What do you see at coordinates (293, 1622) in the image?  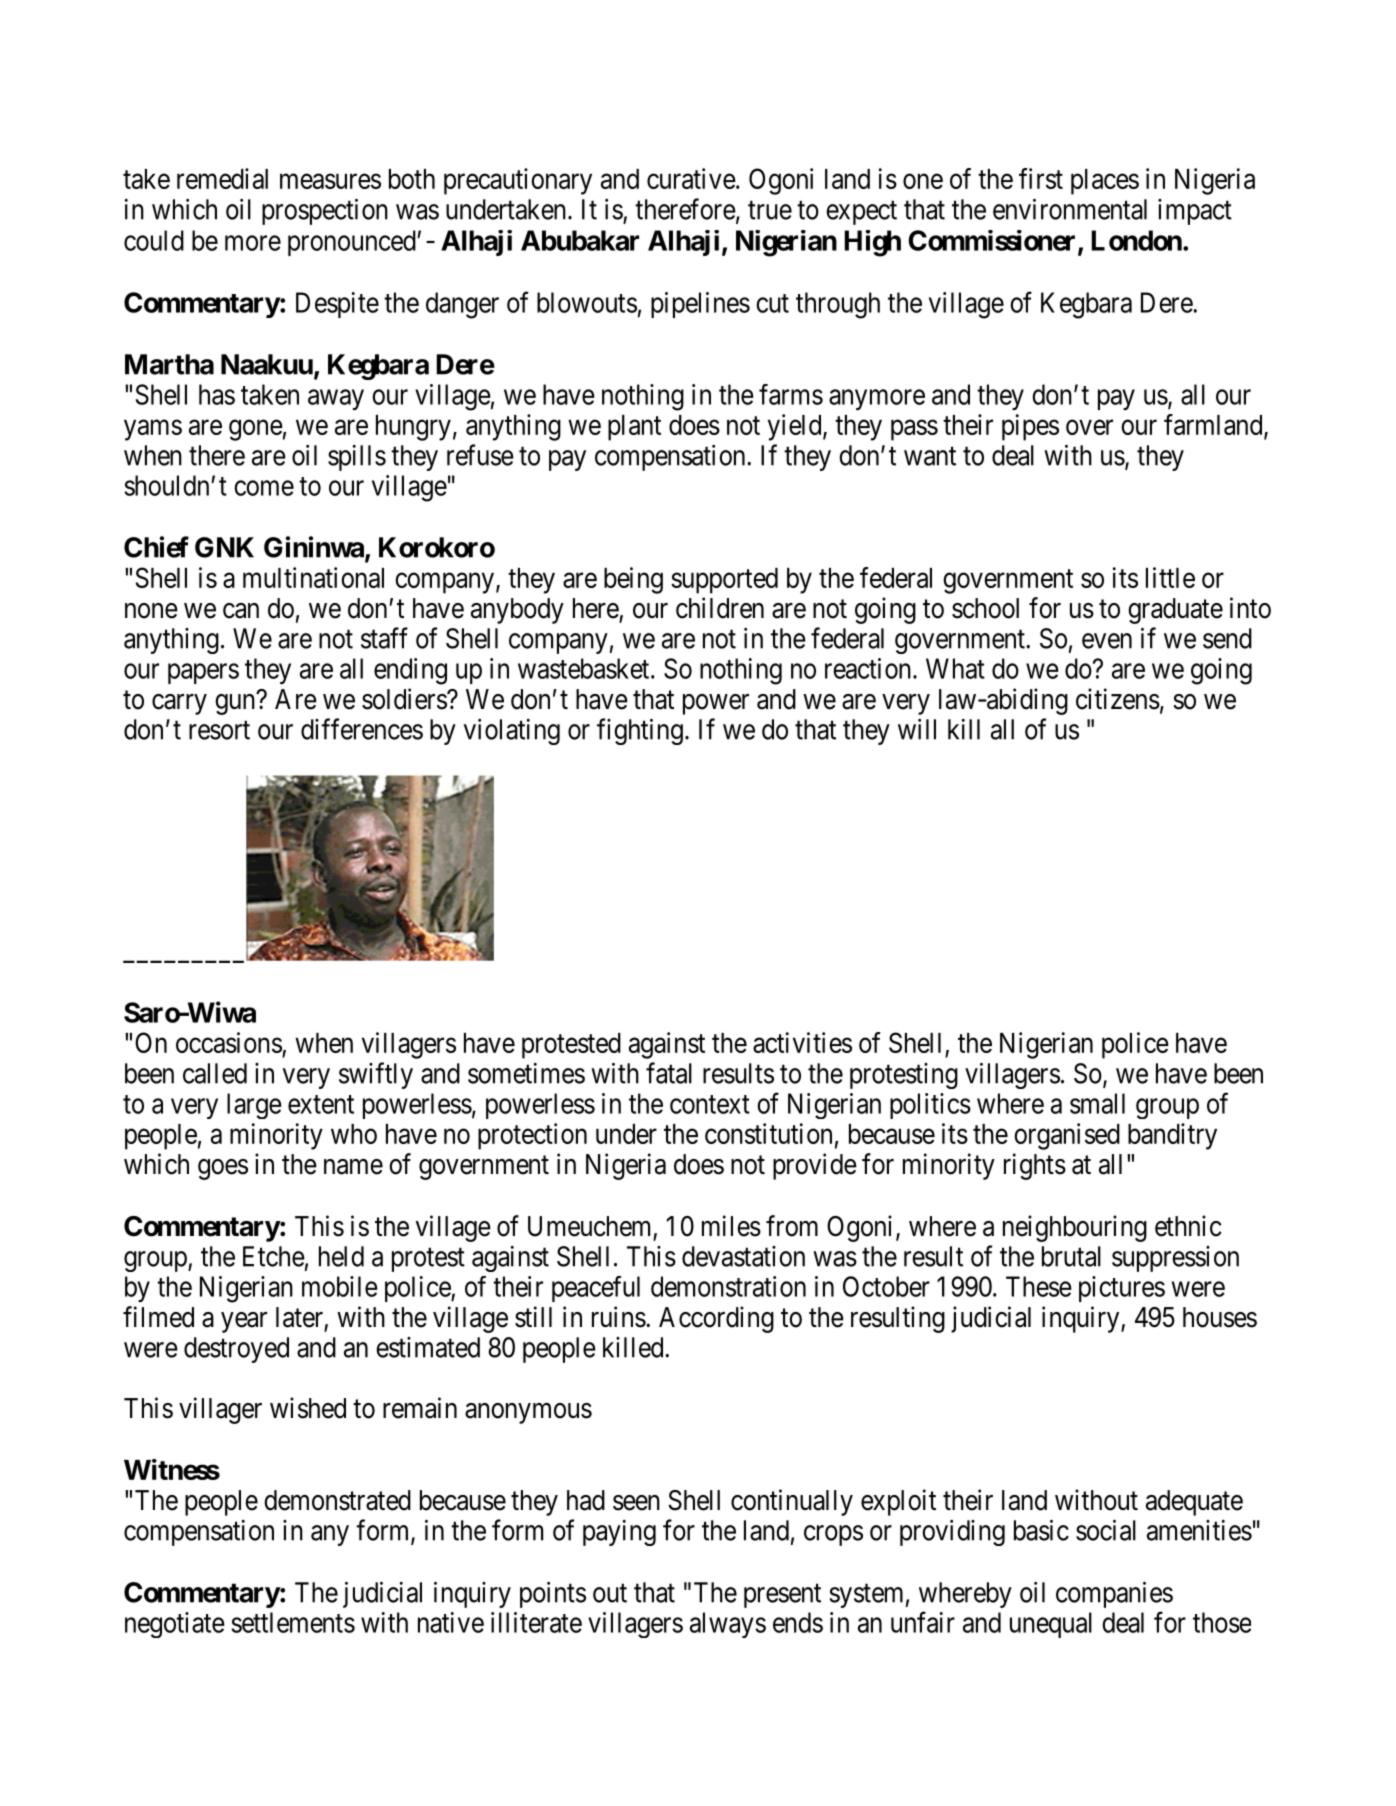 I see `settlements` at bounding box center [293, 1622].
